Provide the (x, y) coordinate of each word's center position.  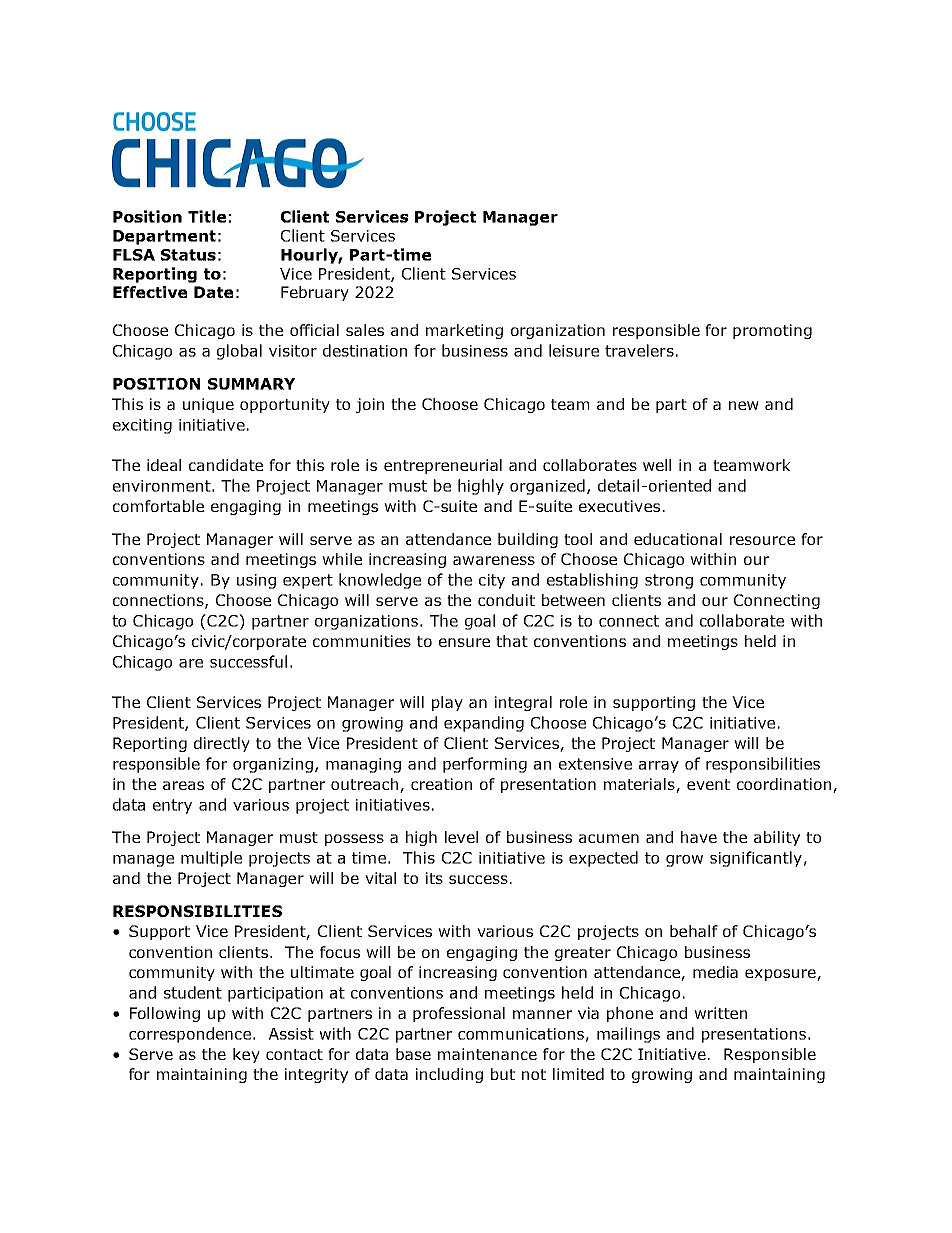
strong (669, 581)
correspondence (190, 1035)
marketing (464, 331)
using (256, 581)
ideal (164, 465)
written (720, 1013)
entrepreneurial (443, 466)
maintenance (487, 1054)
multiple (211, 859)
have (699, 837)
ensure (464, 642)
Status (188, 255)
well (657, 465)
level (461, 837)
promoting (772, 331)
